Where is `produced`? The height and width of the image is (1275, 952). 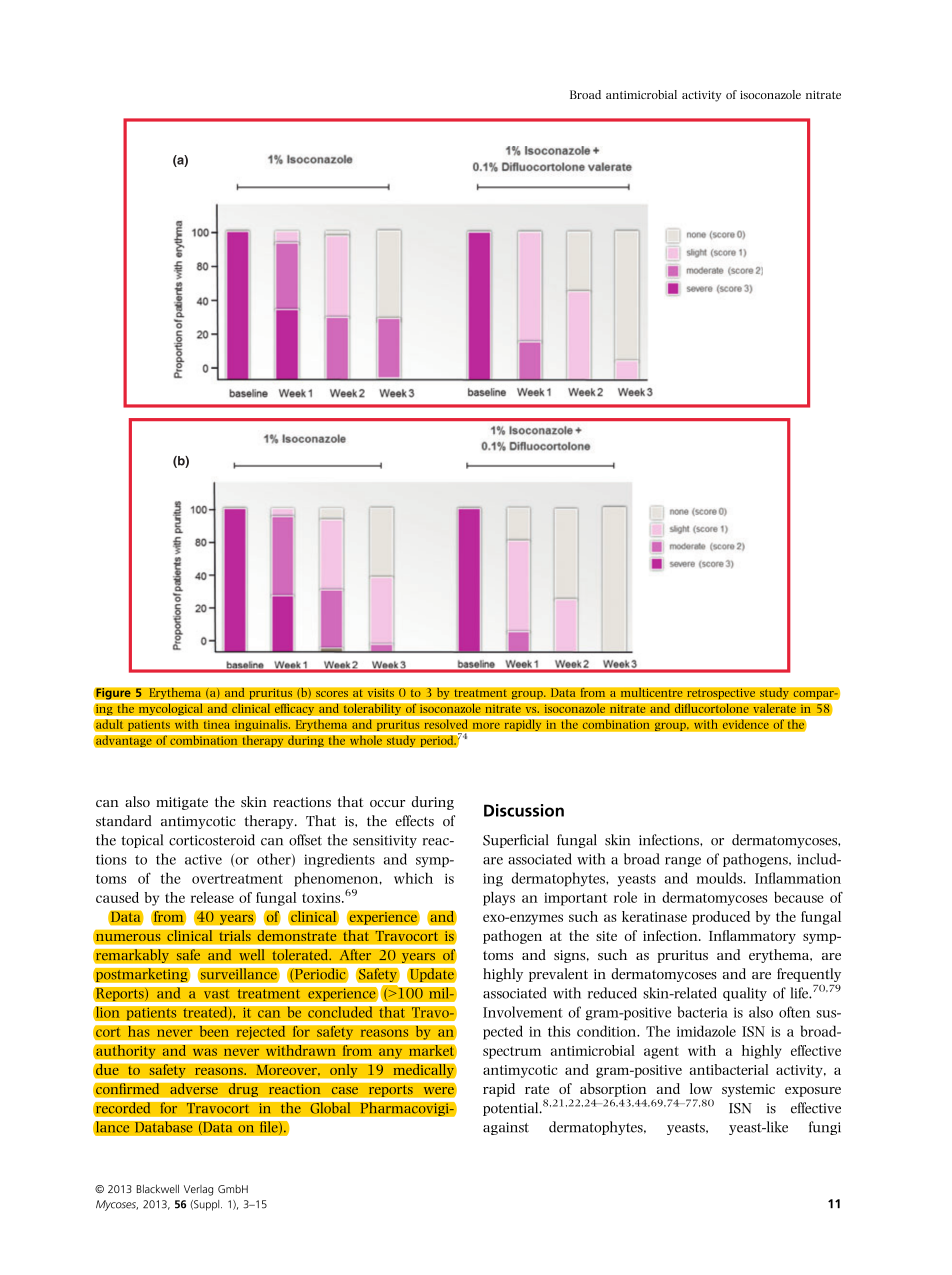 produced is located at coordinates (721, 918).
